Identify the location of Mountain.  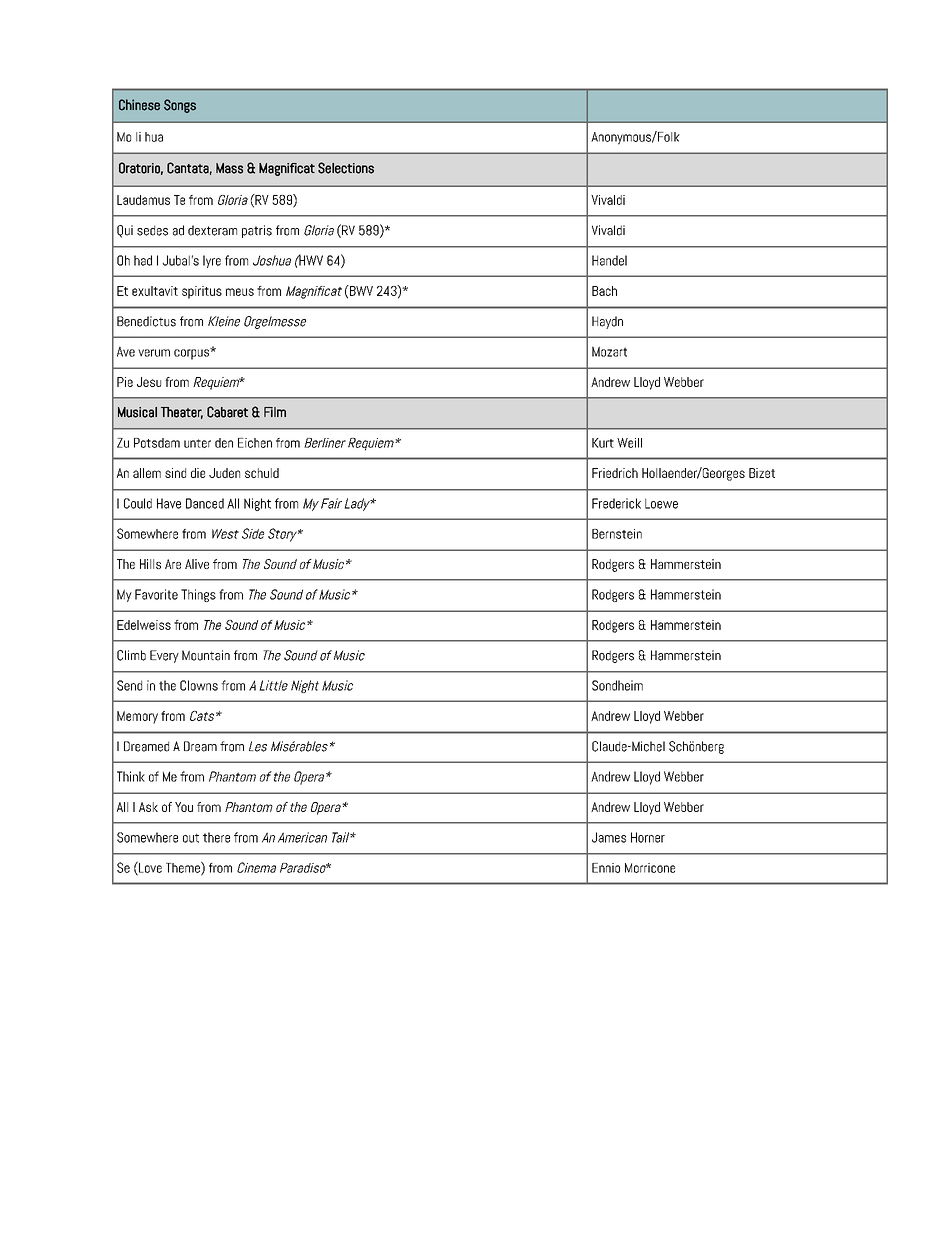
(206, 655).
